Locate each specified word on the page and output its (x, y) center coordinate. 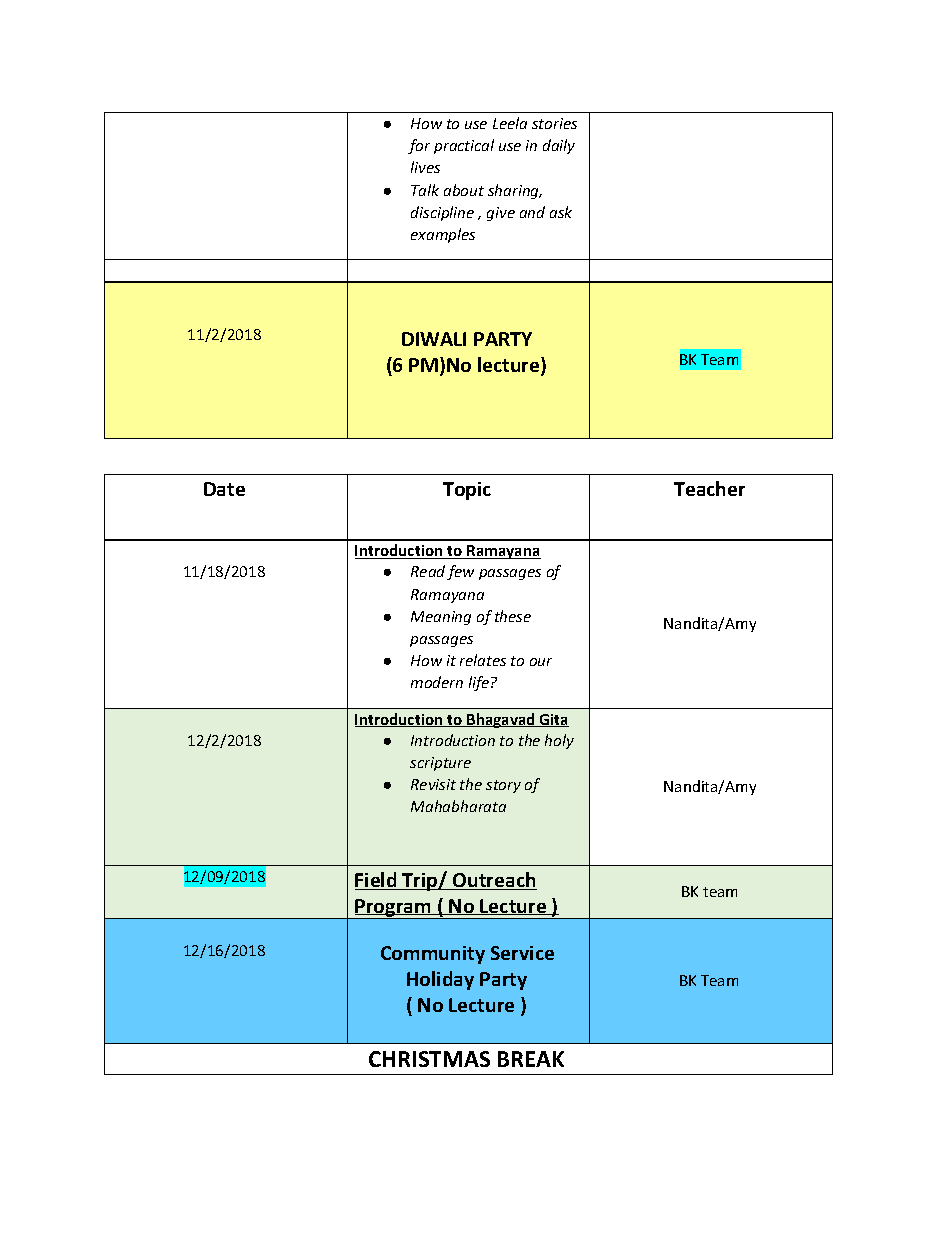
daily (559, 146)
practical (464, 146)
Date (224, 489)
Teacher (709, 488)
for (419, 146)
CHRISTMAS (429, 1059)
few (460, 572)
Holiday (440, 980)
